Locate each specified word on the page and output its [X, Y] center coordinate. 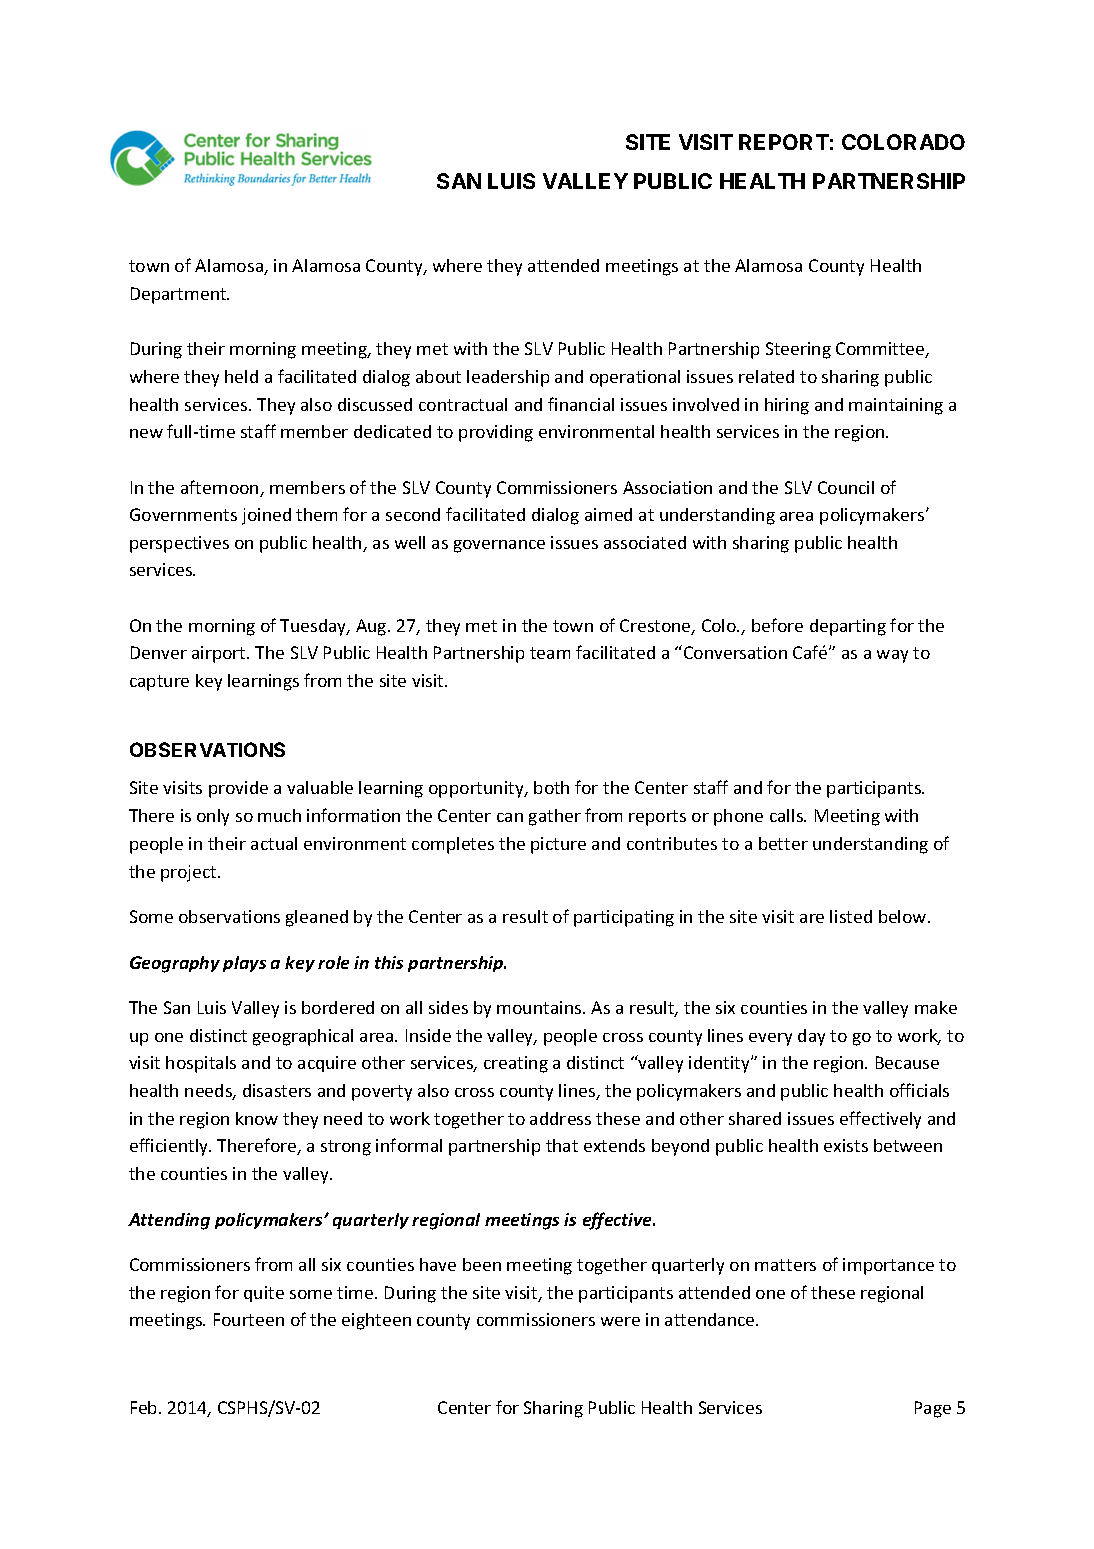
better [783, 843]
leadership [508, 378]
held [241, 376]
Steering [798, 350]
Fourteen [249, 1319]
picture [558, 845]
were [620, 1321]
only [213, 817]
